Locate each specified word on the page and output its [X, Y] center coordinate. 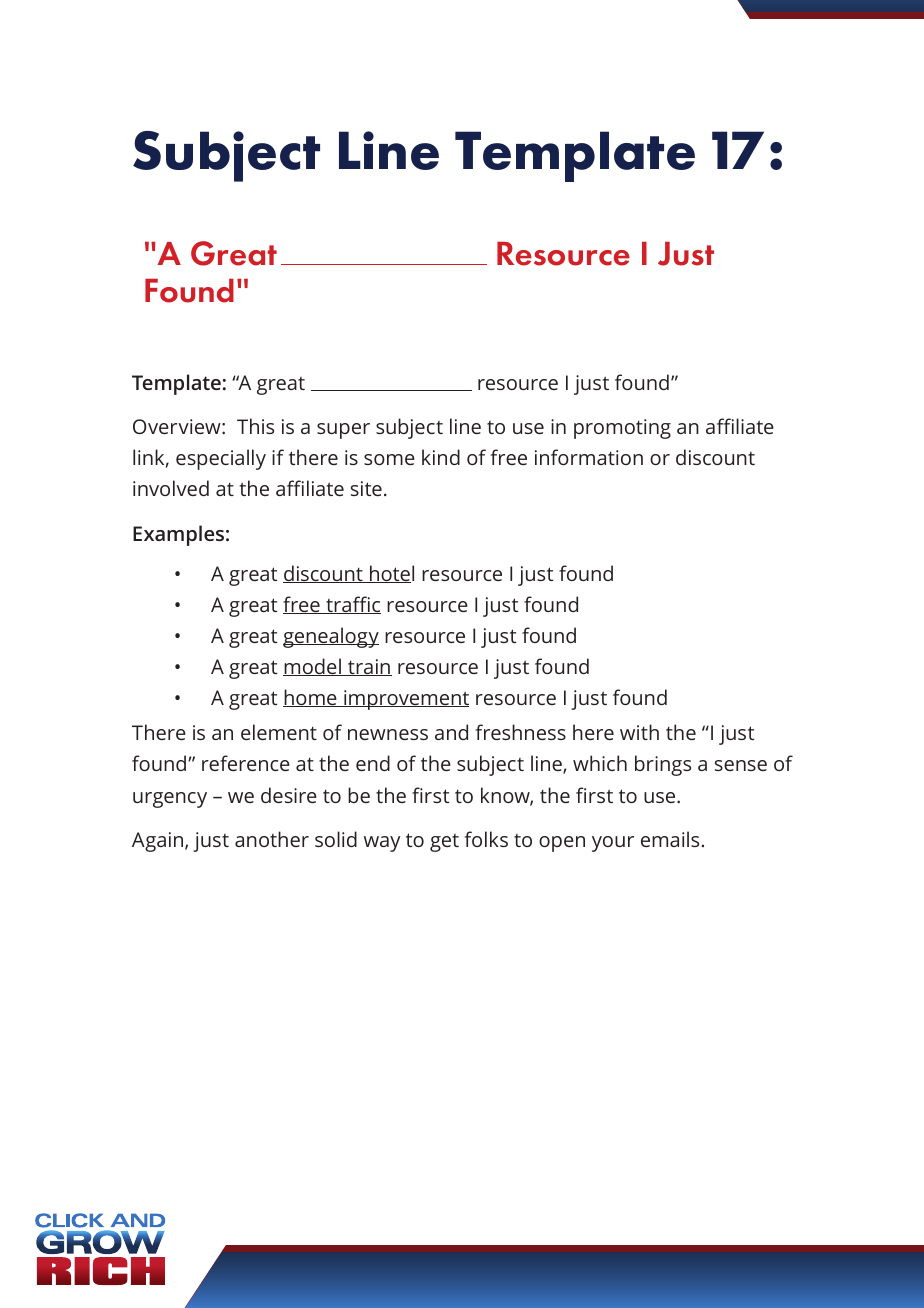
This [255, 426]
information [589, 457]
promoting [622, 429]
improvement [405, 700]
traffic [352, 605]
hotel [391, 574]
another [272, 839]
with [639, 732]
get [444, 843]
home [311, 698]
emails [670, 839]
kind [441, 457]
